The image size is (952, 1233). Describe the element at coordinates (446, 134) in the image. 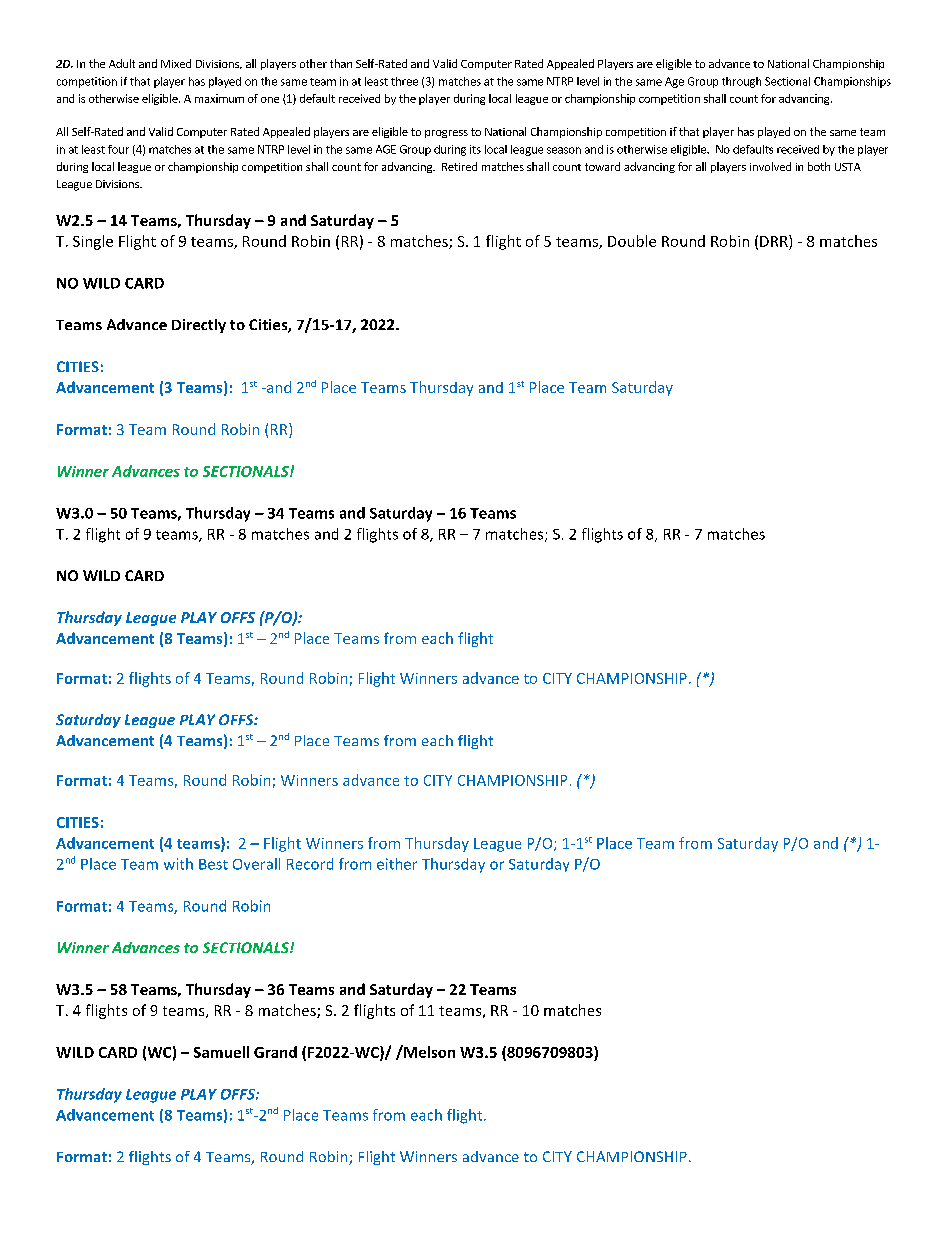

I see `progress` at that location.
